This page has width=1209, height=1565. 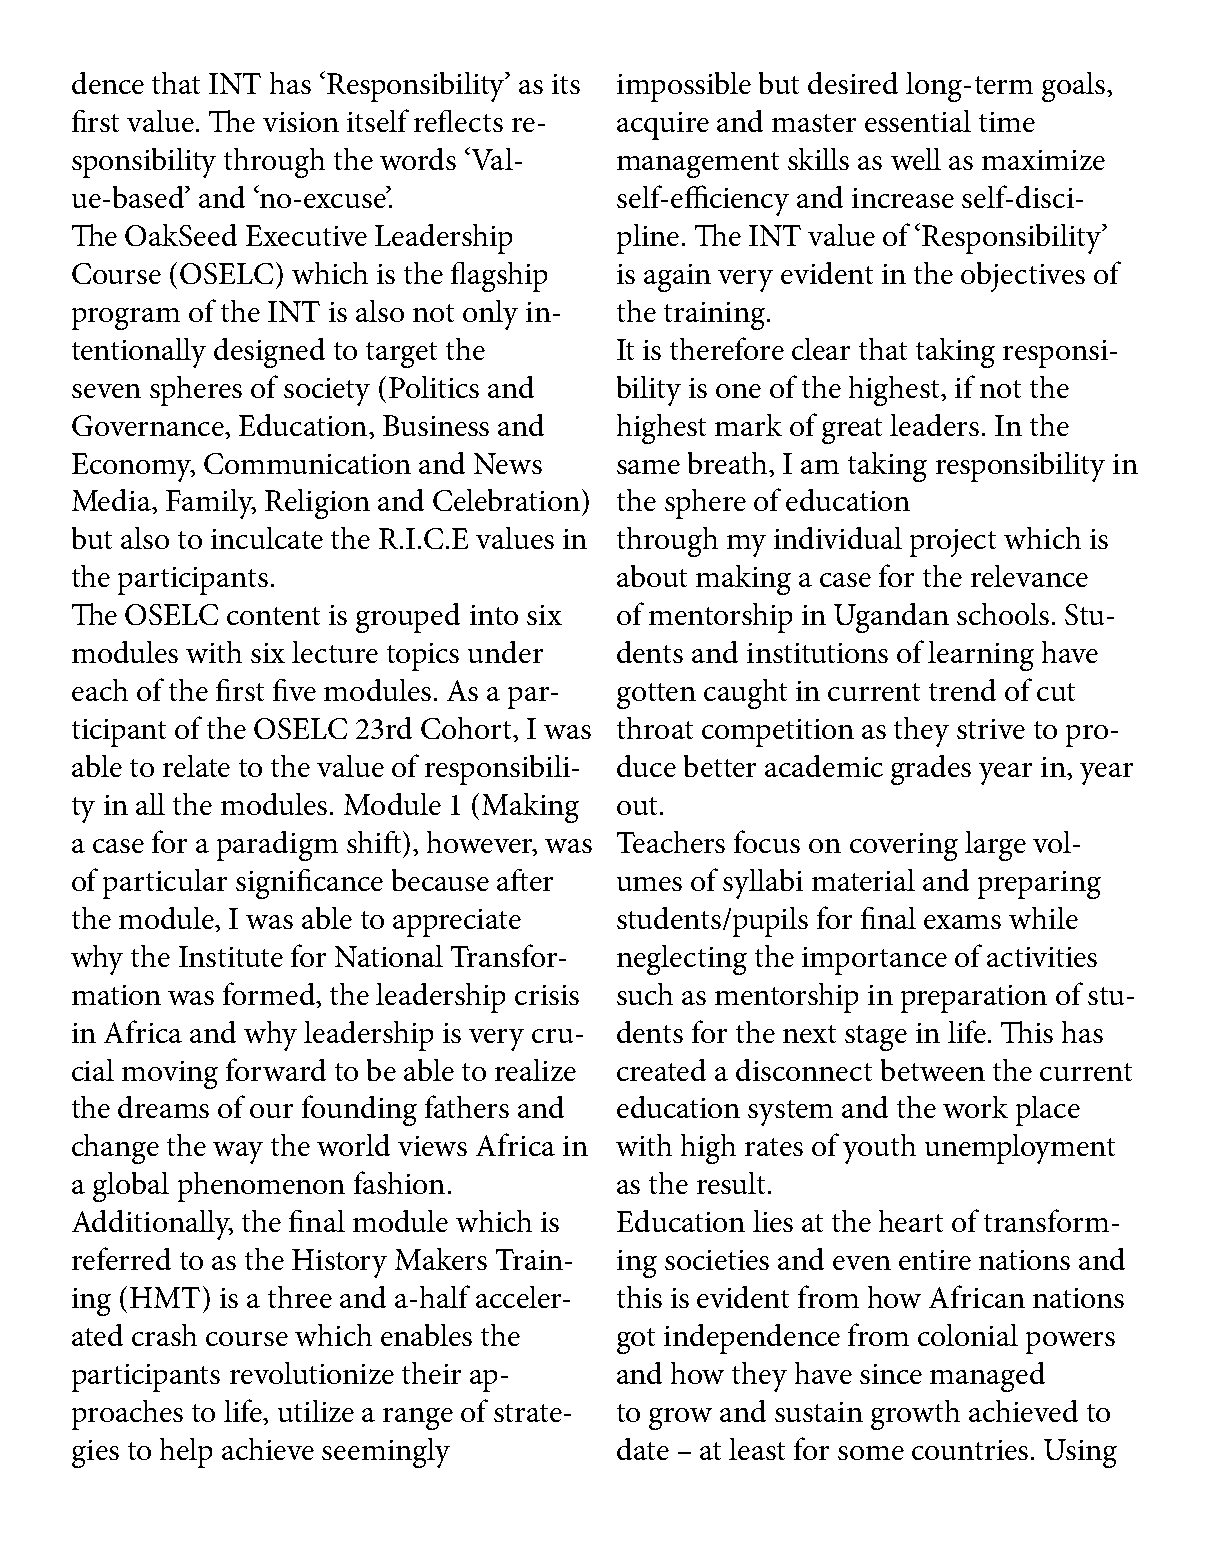 What do you see at coordinates (643, 1449) in the page?
I see `date` at bounding box center [643, 1449].
